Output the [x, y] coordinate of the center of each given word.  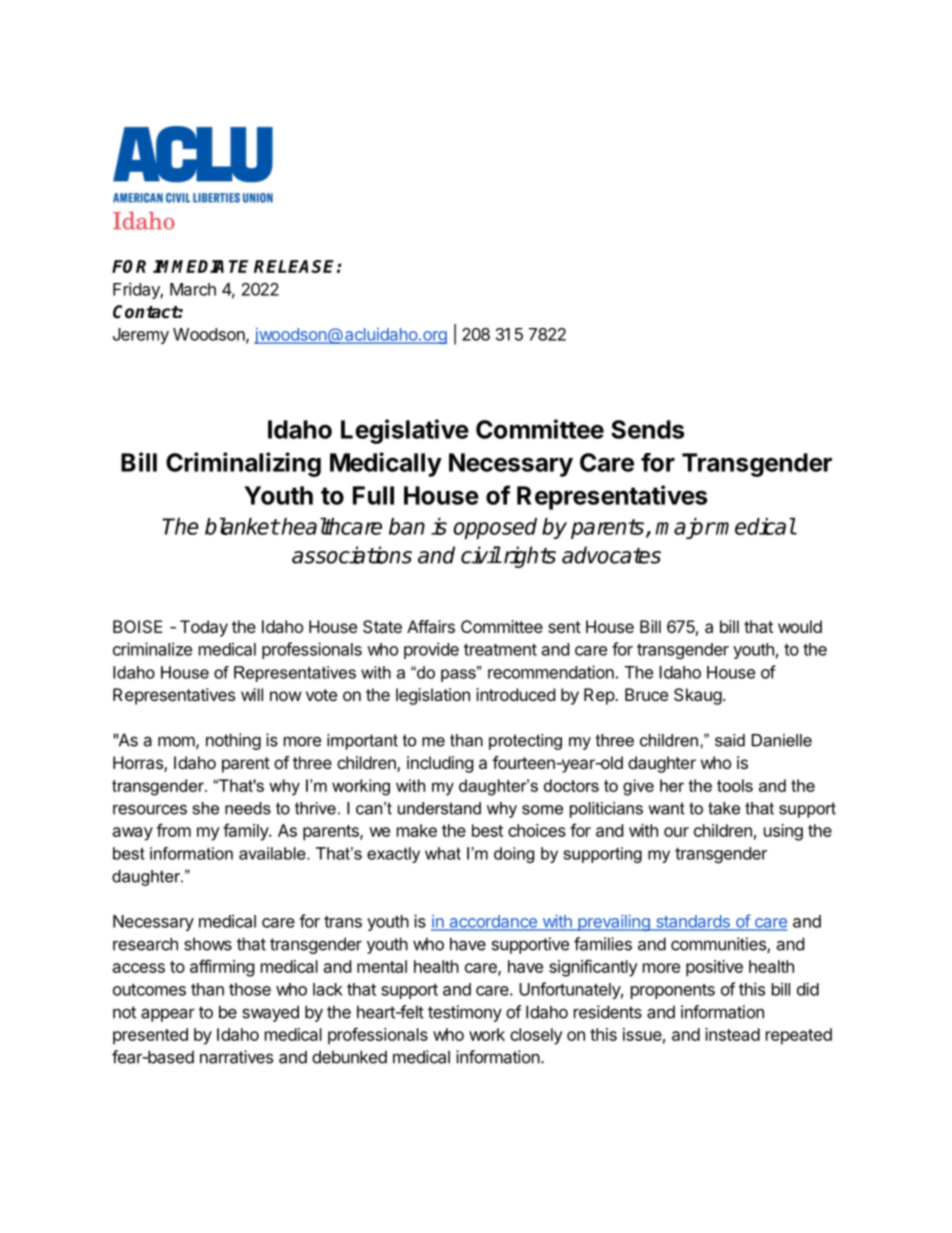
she [206, 808]
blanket [242, 526]
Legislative [405, 431]
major [685, 528]
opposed [495, 528]
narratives [236, 1057]
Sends [647, 429]
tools [735, 785]
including [440, 764]
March [193, 289]
